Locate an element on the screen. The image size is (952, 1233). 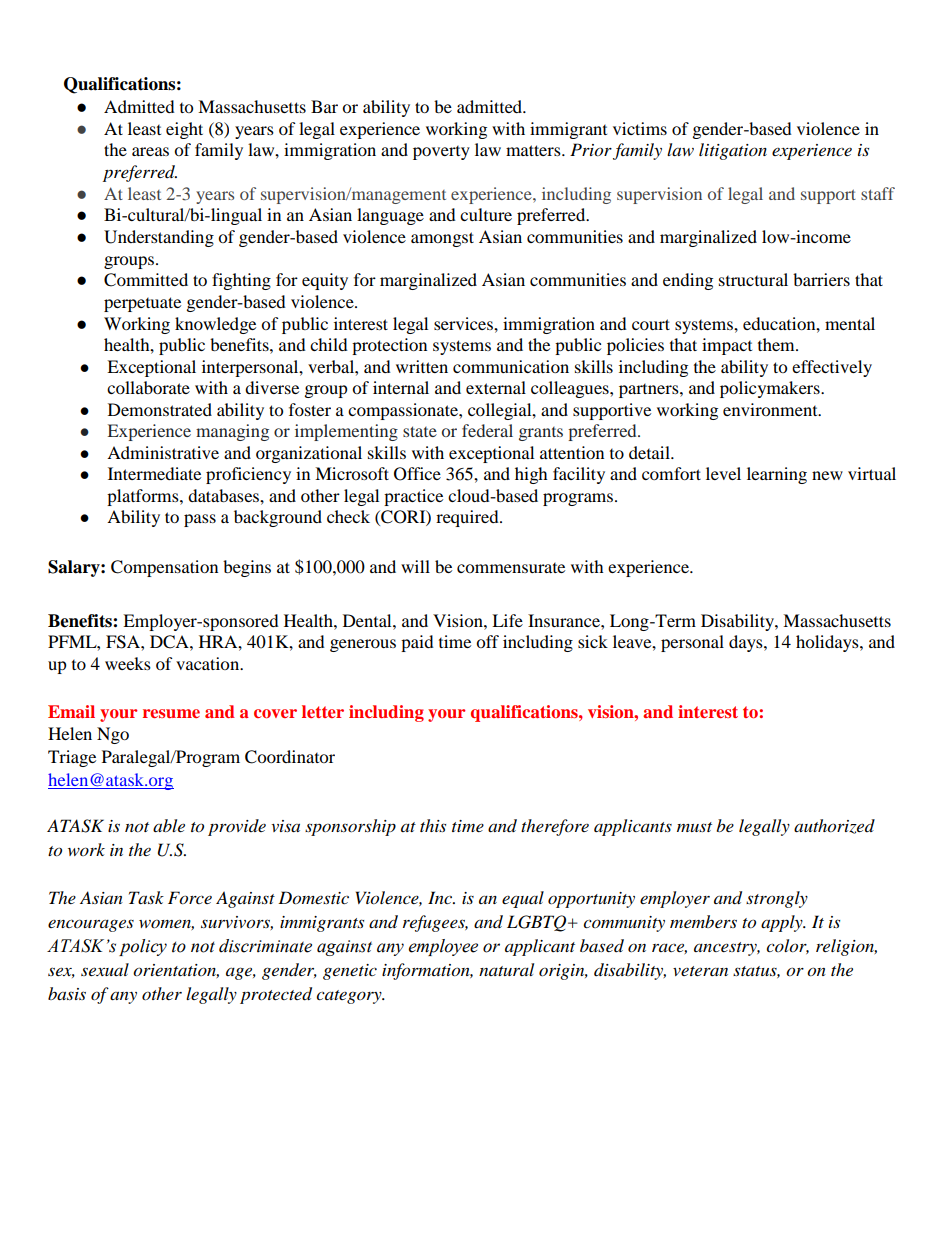
areas is located at coordinates (150, 151).
